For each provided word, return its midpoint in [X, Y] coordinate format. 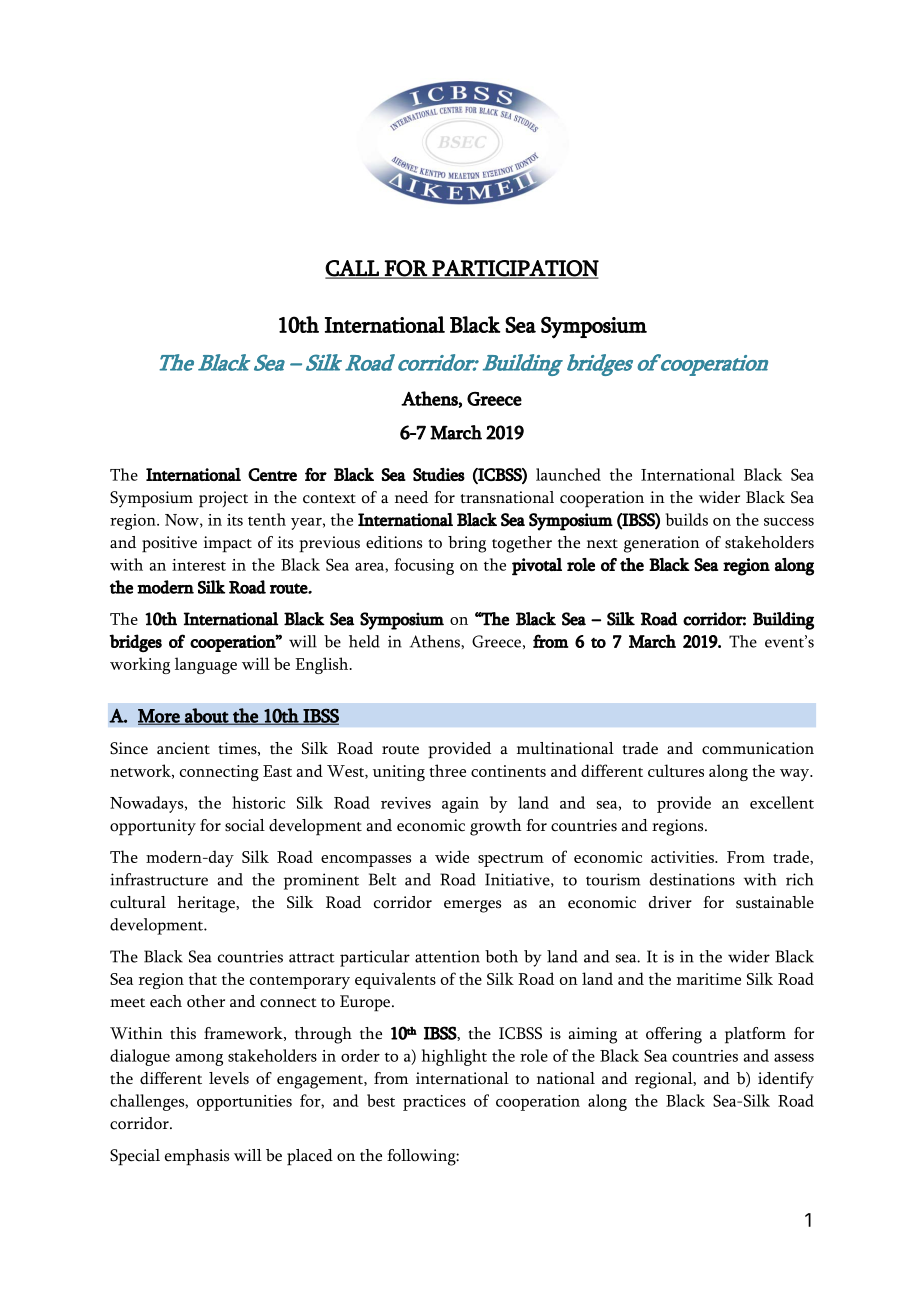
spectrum [511, 860]
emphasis [197, 1157]
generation [662, 544]
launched [568, 474]
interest [199, 565]
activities [683, 857]
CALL [353, 269]
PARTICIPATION [514, 269]
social [245, 825]
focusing [424, 566]
